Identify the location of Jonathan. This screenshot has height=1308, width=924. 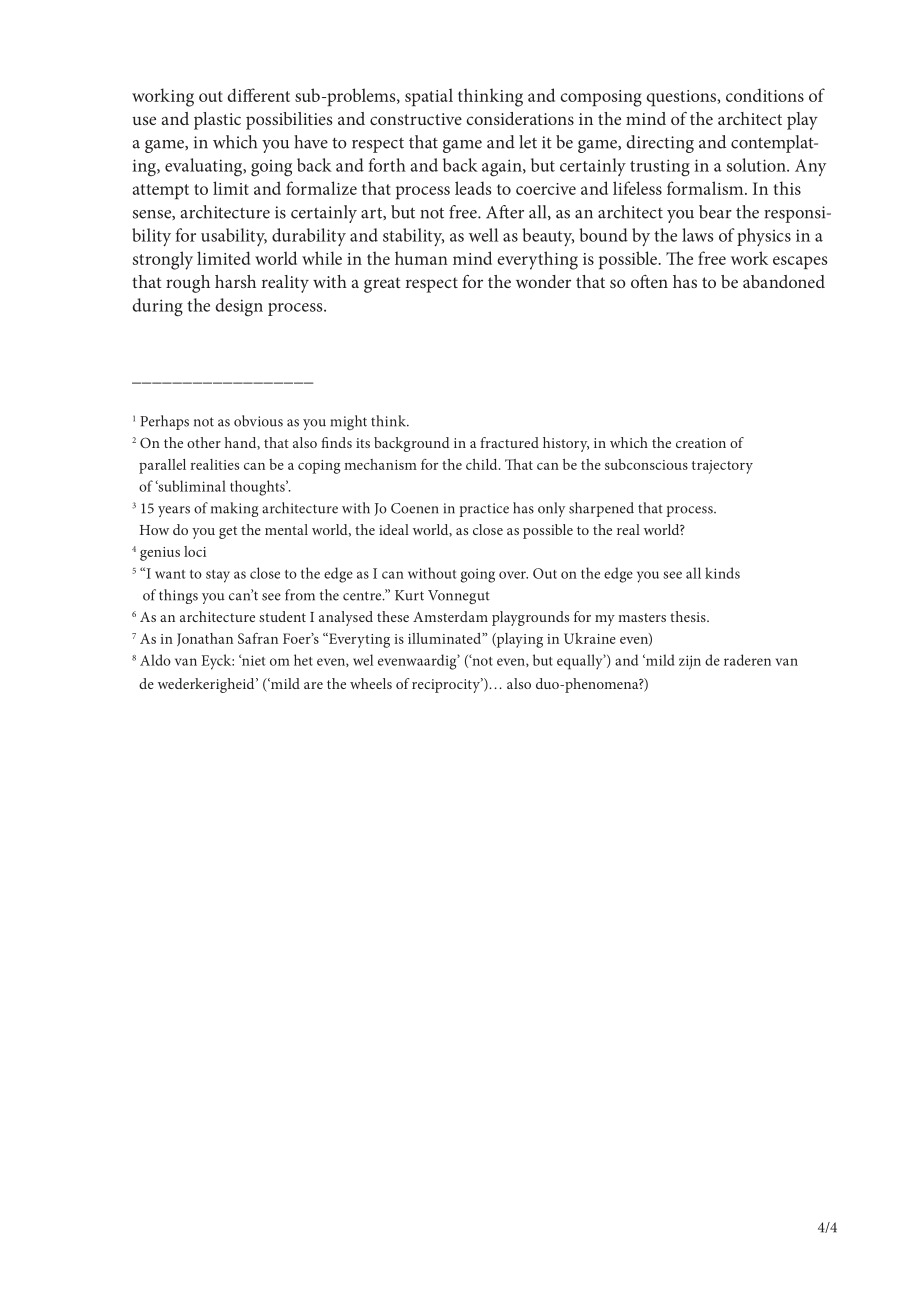
(205, 639).
